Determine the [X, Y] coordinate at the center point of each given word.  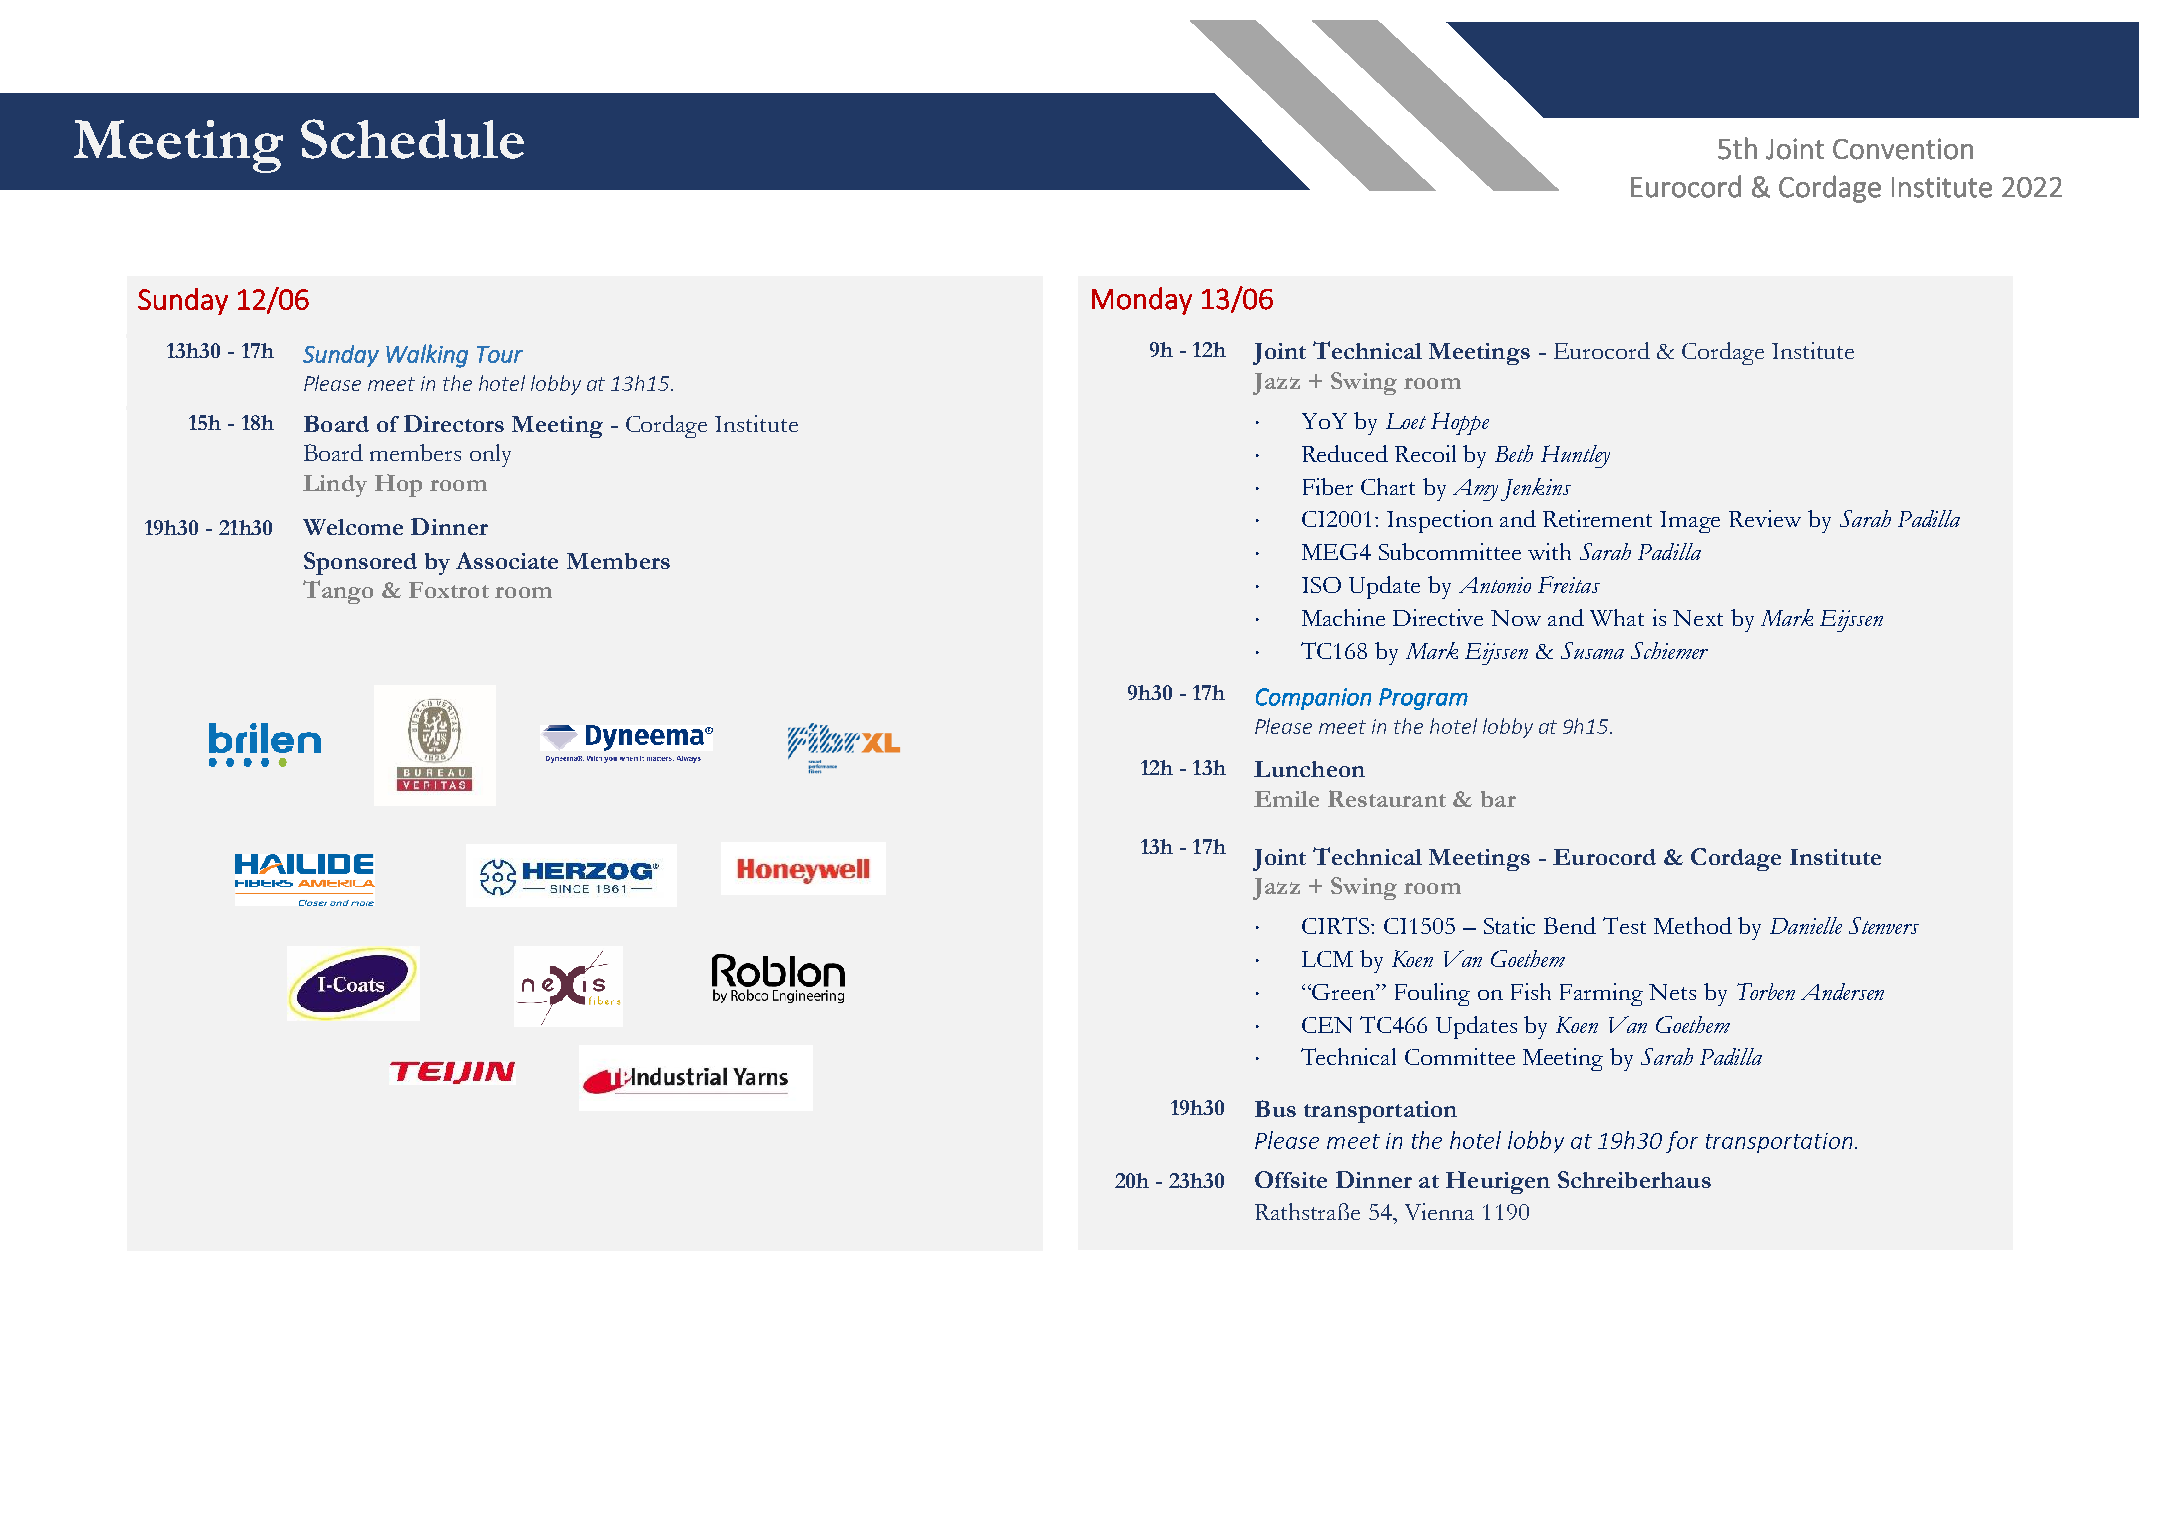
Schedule [412, 139]
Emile [1286, 799]
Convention [1903, 149]
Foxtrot [449, 590]
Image [1690, 522]
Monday [1142, 301]
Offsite [1291, 1179]
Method [1693, 925]
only [490, 455]
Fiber [1328, 486]
